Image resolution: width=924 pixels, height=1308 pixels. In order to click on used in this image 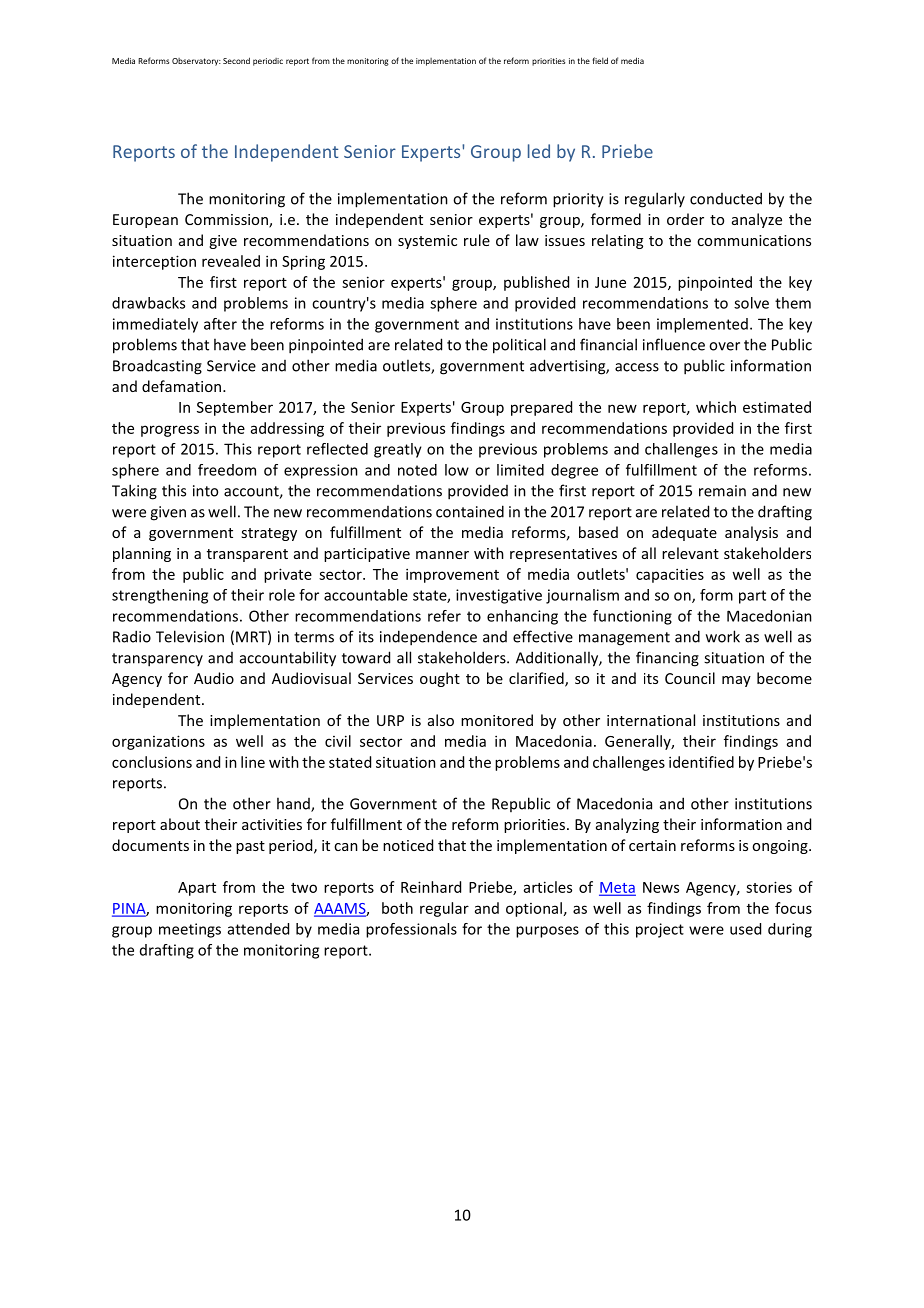, I will do `click(745, 929)`.
